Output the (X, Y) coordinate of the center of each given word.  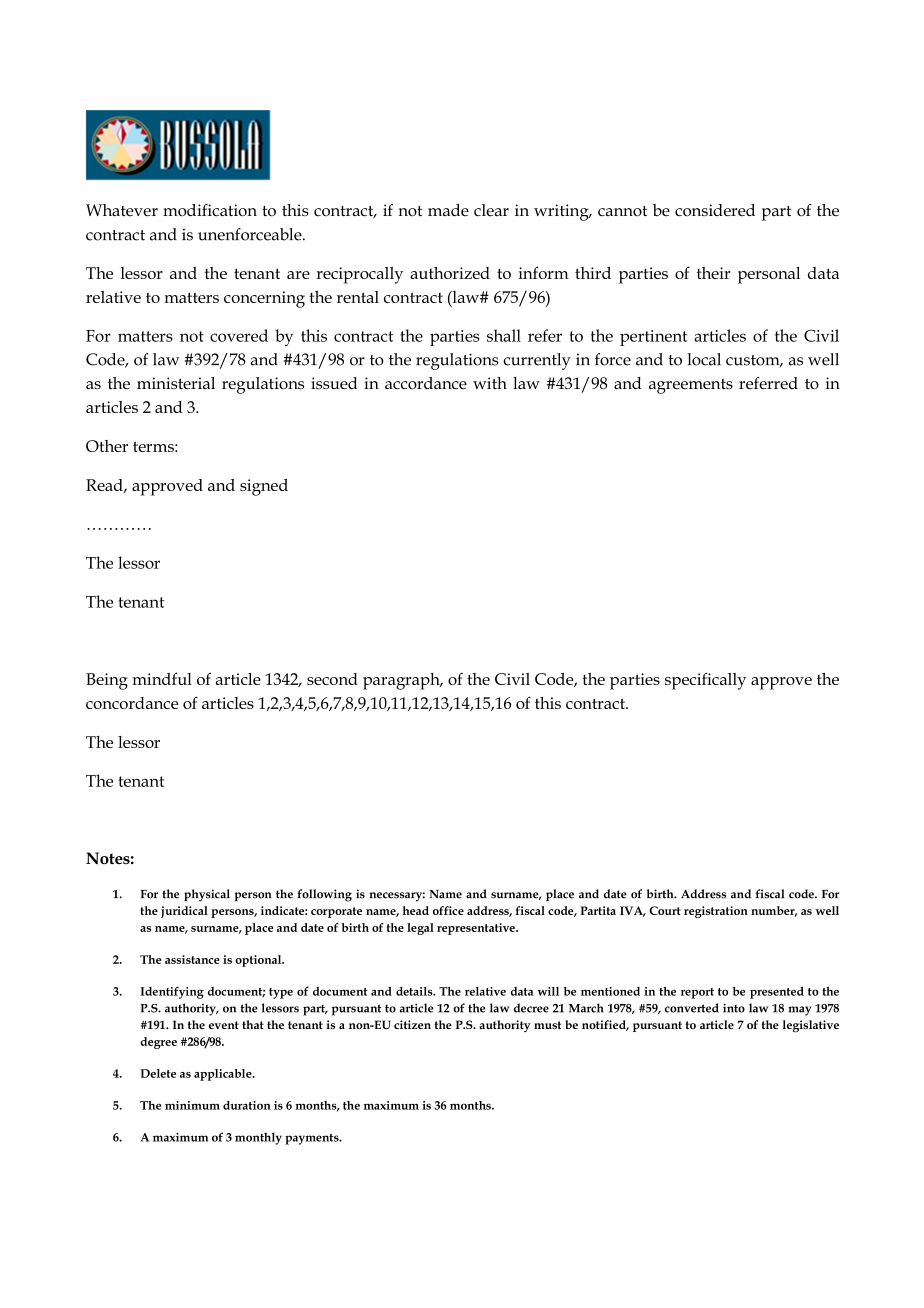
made (448, 210)
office (448, 910)
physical (207, 895)
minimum (192, 1105)
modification (210, 210)
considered (715, 210)
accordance (426, 383)
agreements (691, 386)
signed (264, 487)
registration (716, 912)
